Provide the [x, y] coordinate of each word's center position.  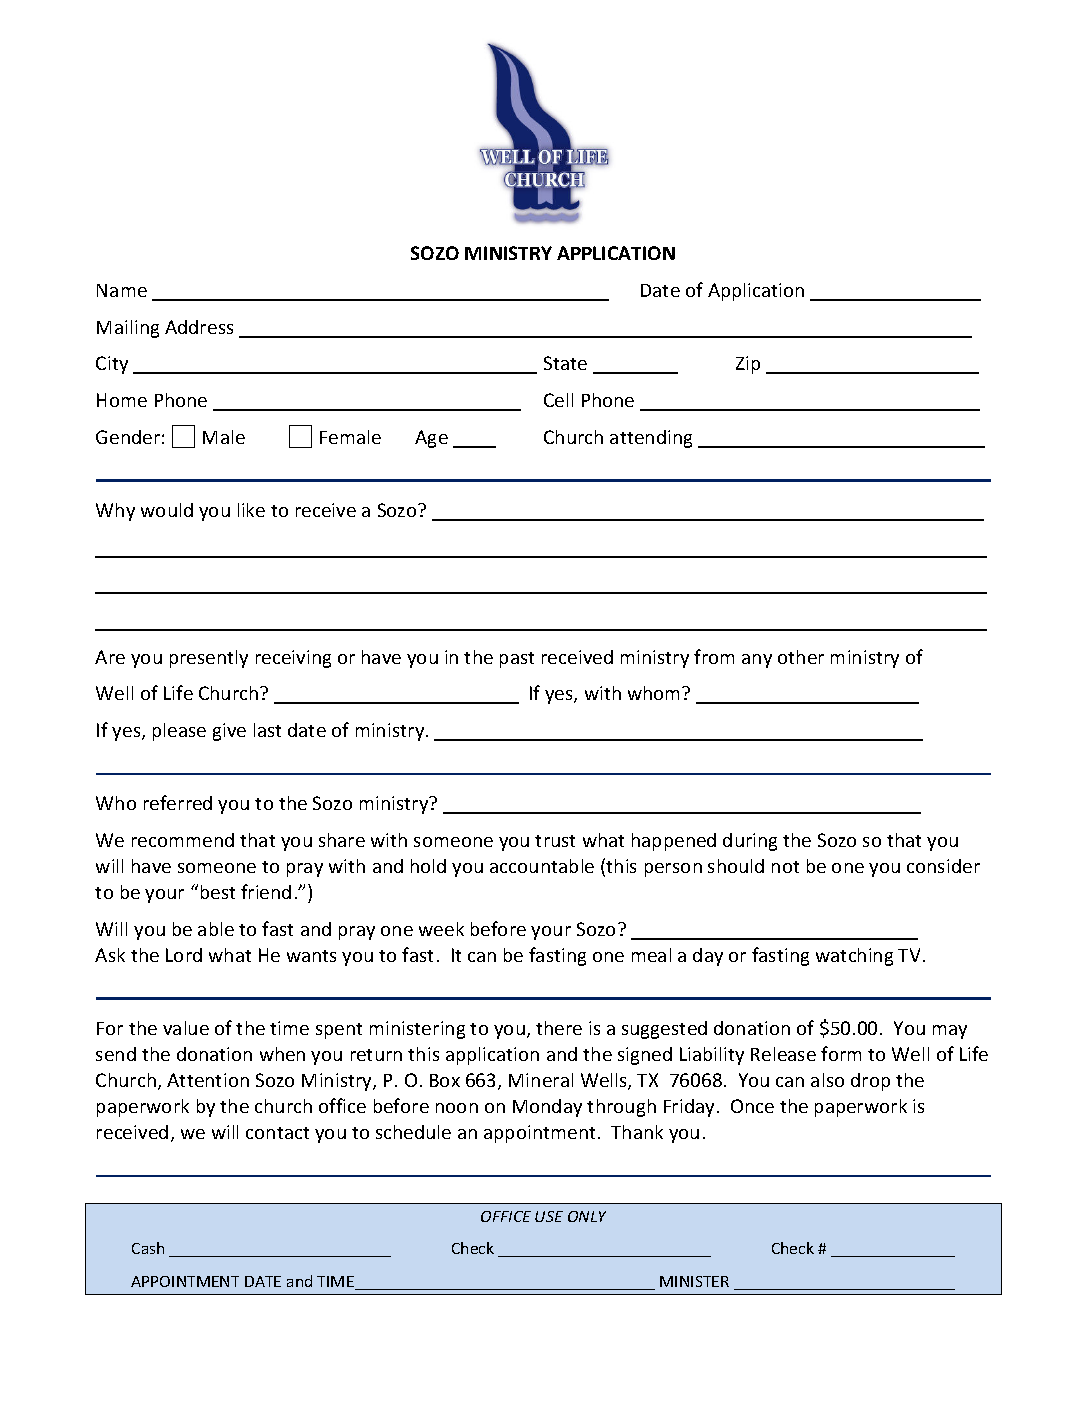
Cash [148, 1248]
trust [555, 841]
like [251, 510]
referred [178, 802]
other [801, 657]
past [517, 660]
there [559, 1028]
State [565, 363]
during [750, 842]
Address [199, 327]
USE [549, 1216]
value [186, 1028]
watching [854, 957]
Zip [748, 365]
